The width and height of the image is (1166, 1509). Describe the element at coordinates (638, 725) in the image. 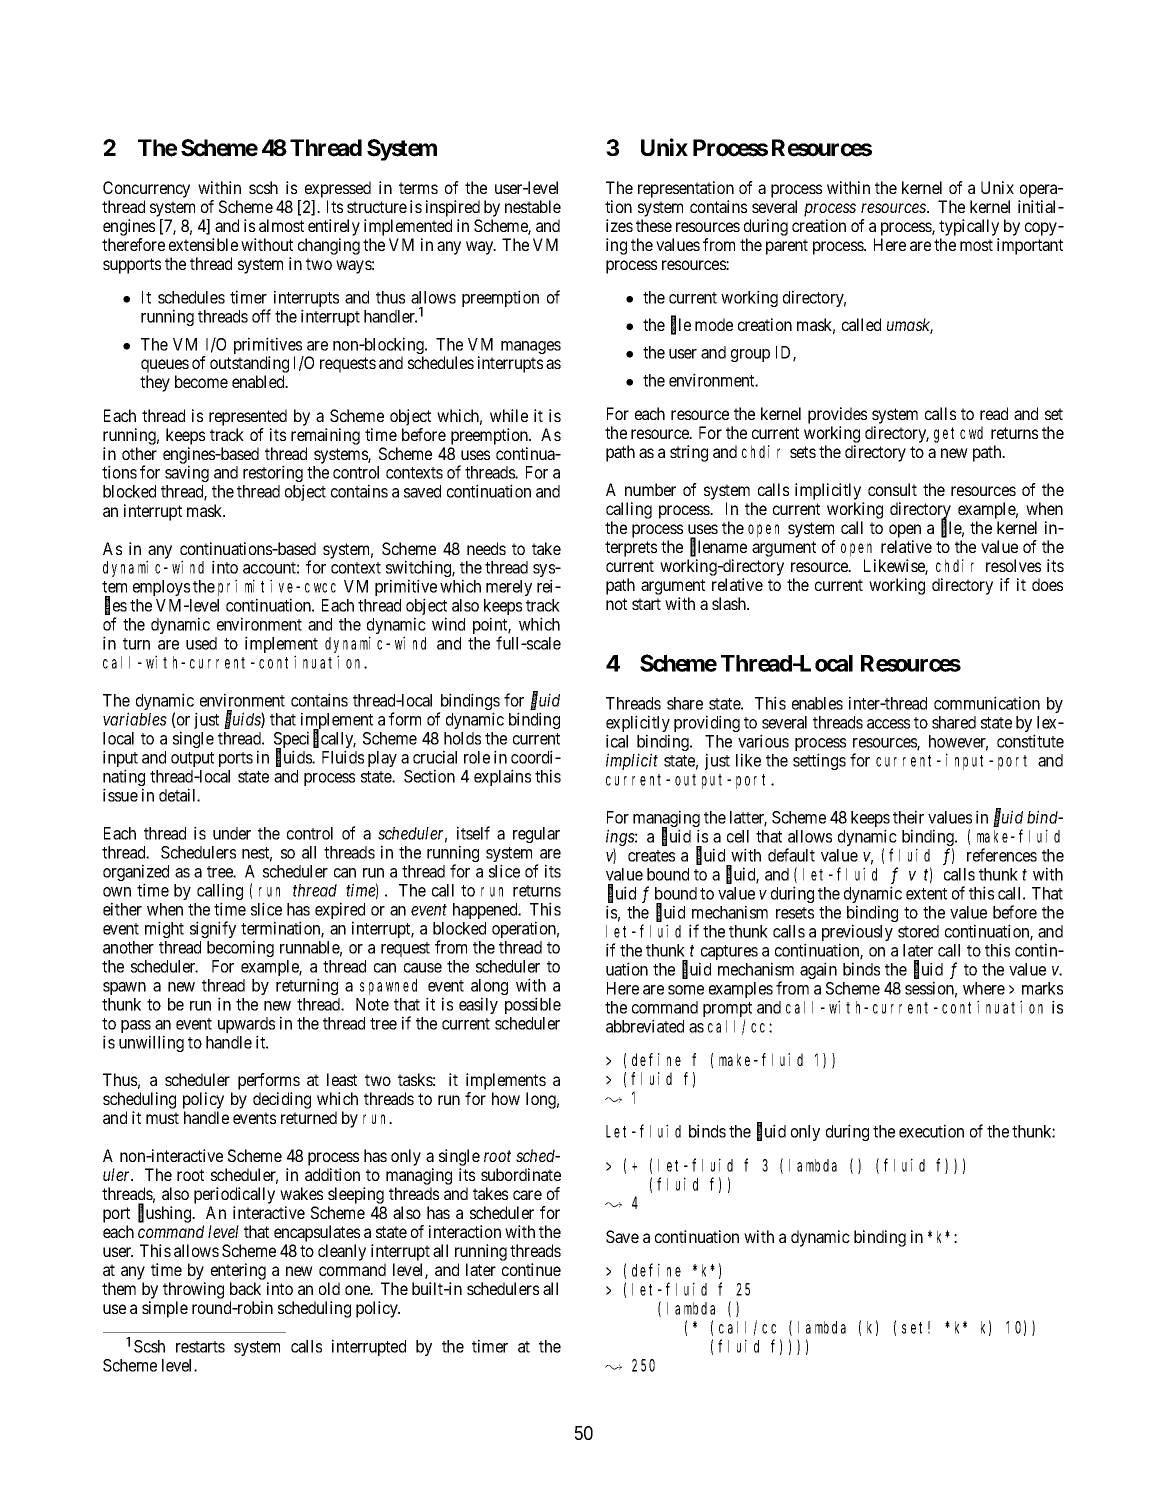

I see `explicitly` at that location.
